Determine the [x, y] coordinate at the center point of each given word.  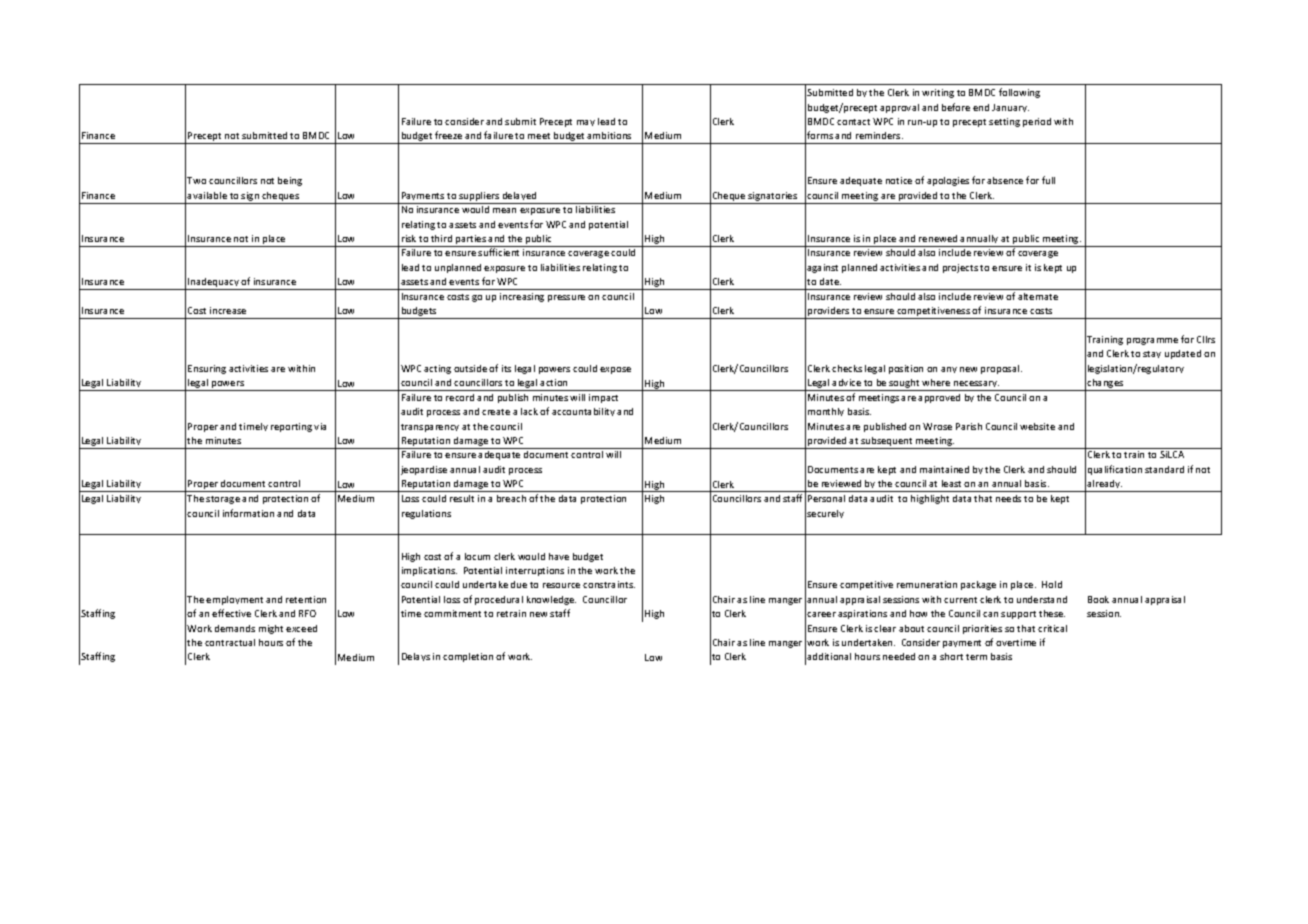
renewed [938, 238]
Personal [826, 498]
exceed [301, 628]
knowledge [551, 600]
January [1010, 108]
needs [1008, 498]
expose [615, 370]
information [248, 513]
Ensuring [207, 369]
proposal [1001, 369]
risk [409, 238]
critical [1052, 628]
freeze [448, 135]
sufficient [498, 252]
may [586, 123]
